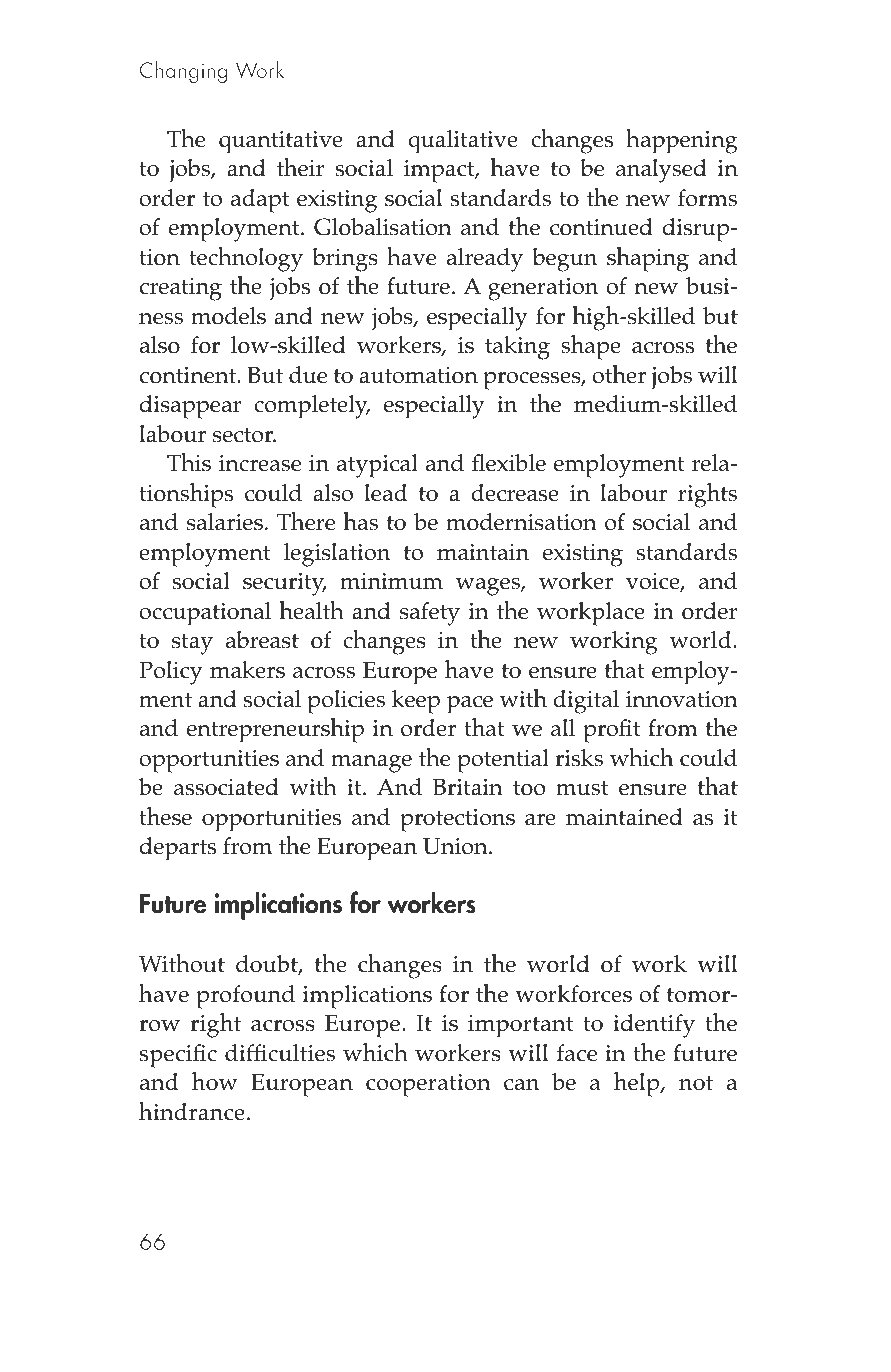 The width and height of the screenshot is (891, 1372). I want to click on qualitative, so click(463, 142).
